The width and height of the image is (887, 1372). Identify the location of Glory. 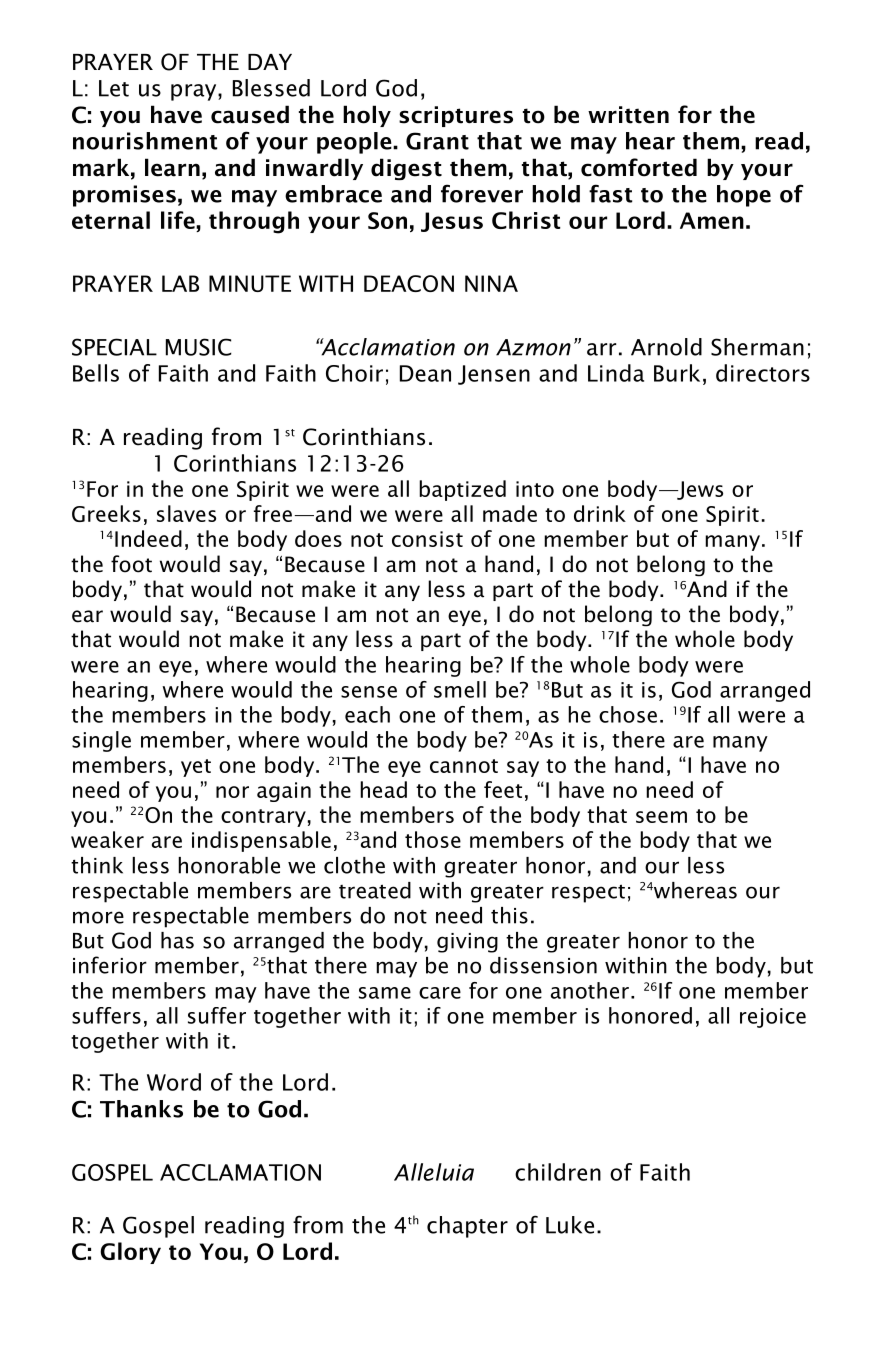
(130, 1253).
